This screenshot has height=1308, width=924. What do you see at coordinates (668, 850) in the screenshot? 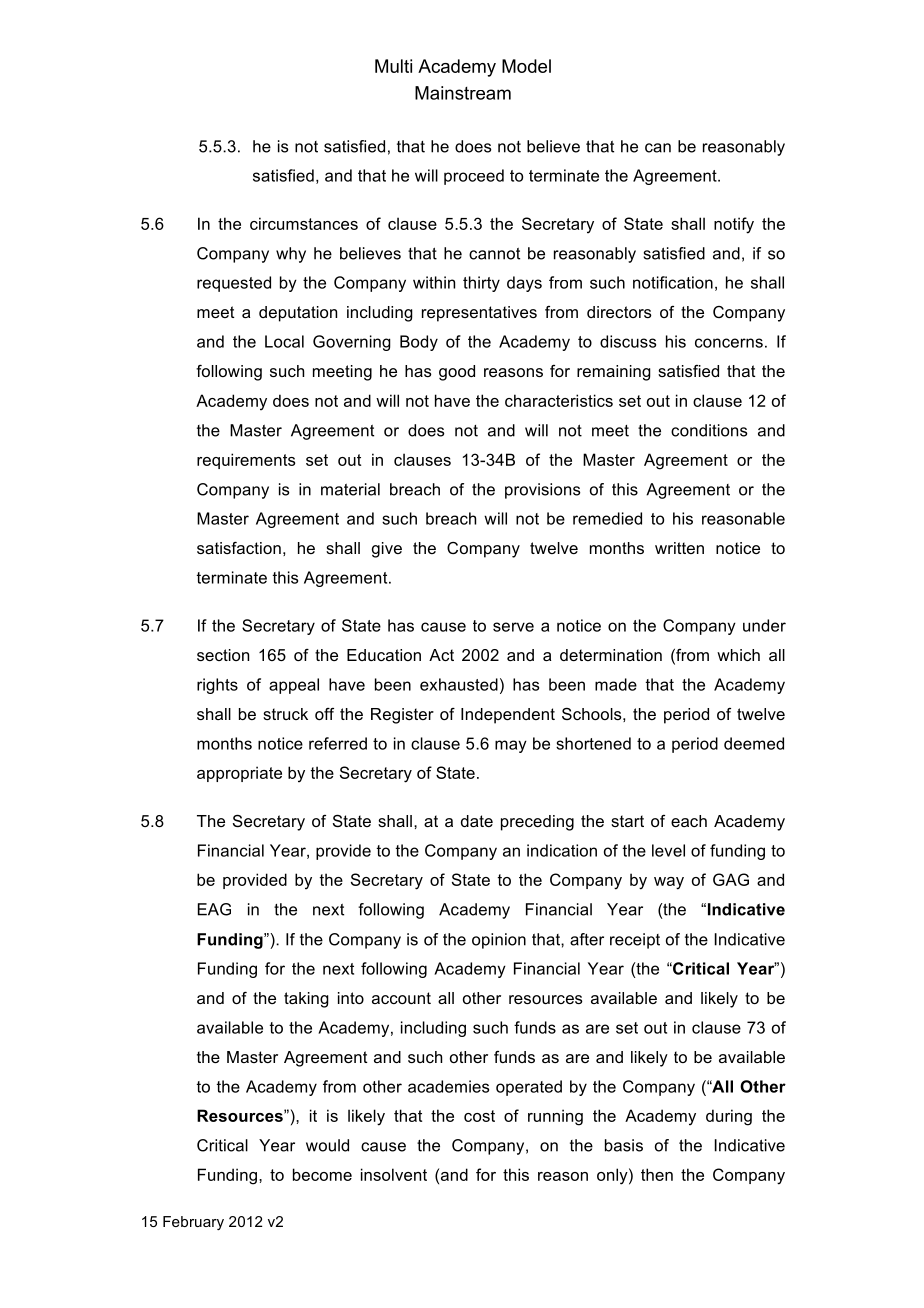
I see `level` at bounding box center [668, 850].
